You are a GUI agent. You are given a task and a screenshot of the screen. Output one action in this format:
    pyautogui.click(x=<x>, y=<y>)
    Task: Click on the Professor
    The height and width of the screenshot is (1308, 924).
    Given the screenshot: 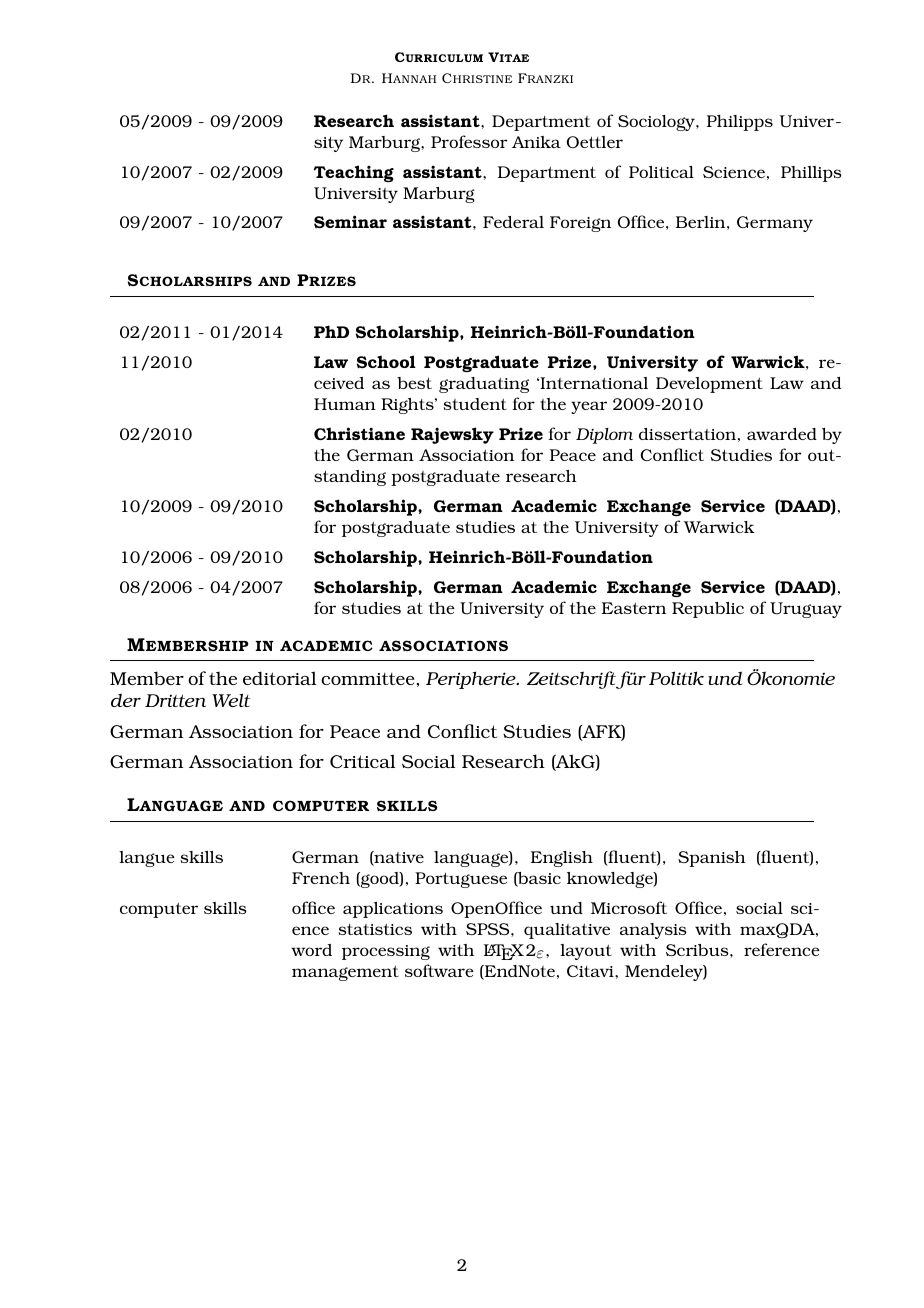 What is the action you would take?
    pyautogui.click(x=469, y=141)
